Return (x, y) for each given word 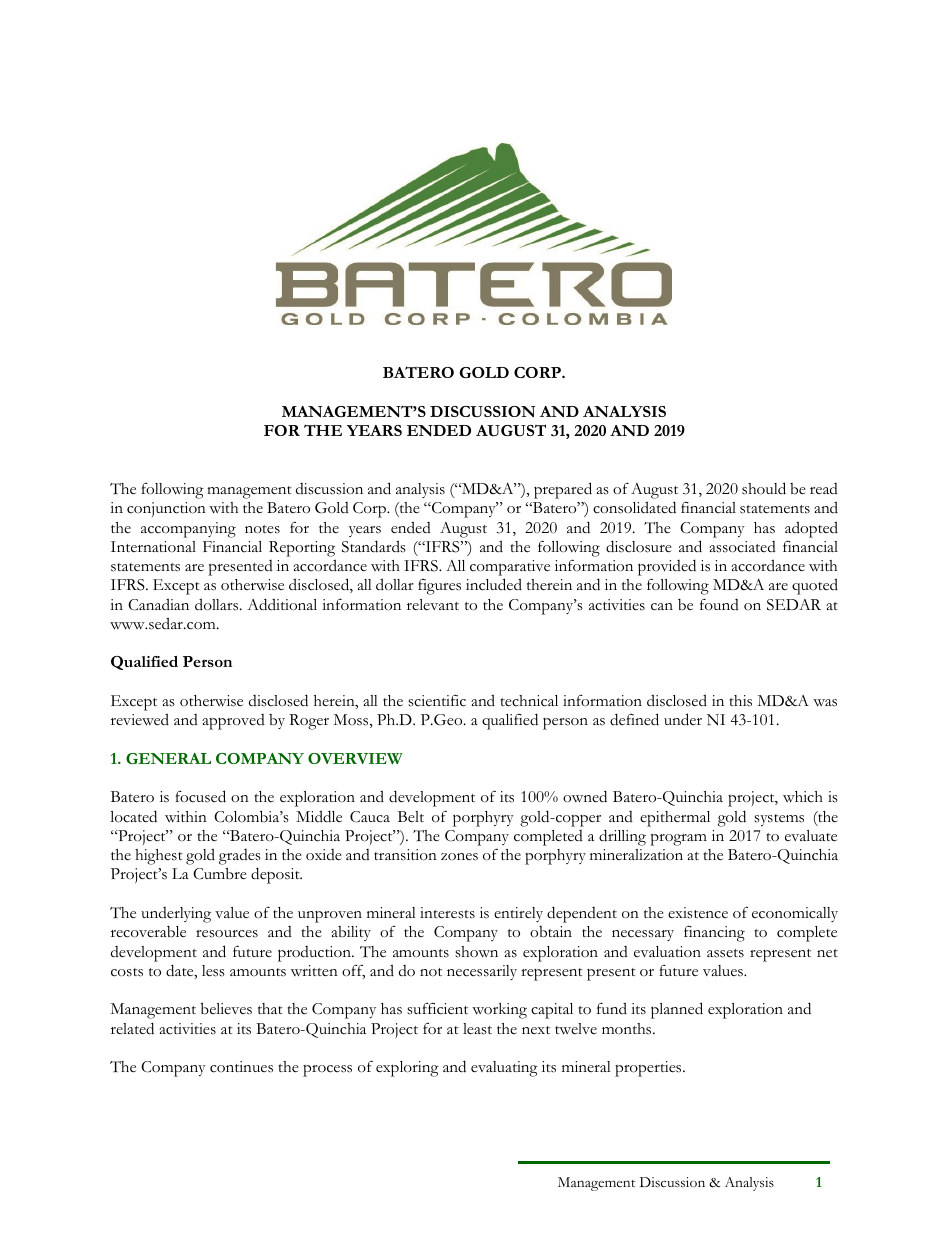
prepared (563, 490)
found (719, 604)
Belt (411, 817)
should (764, 488)
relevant (433, 604)
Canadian (158, 604)
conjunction (166, 509)
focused (200, 796)
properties (649, 1069)
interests (447, 913)
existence (698, 913)
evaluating (504, 1069)
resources (227, 934)
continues (241, 1067)
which (803, 797)
